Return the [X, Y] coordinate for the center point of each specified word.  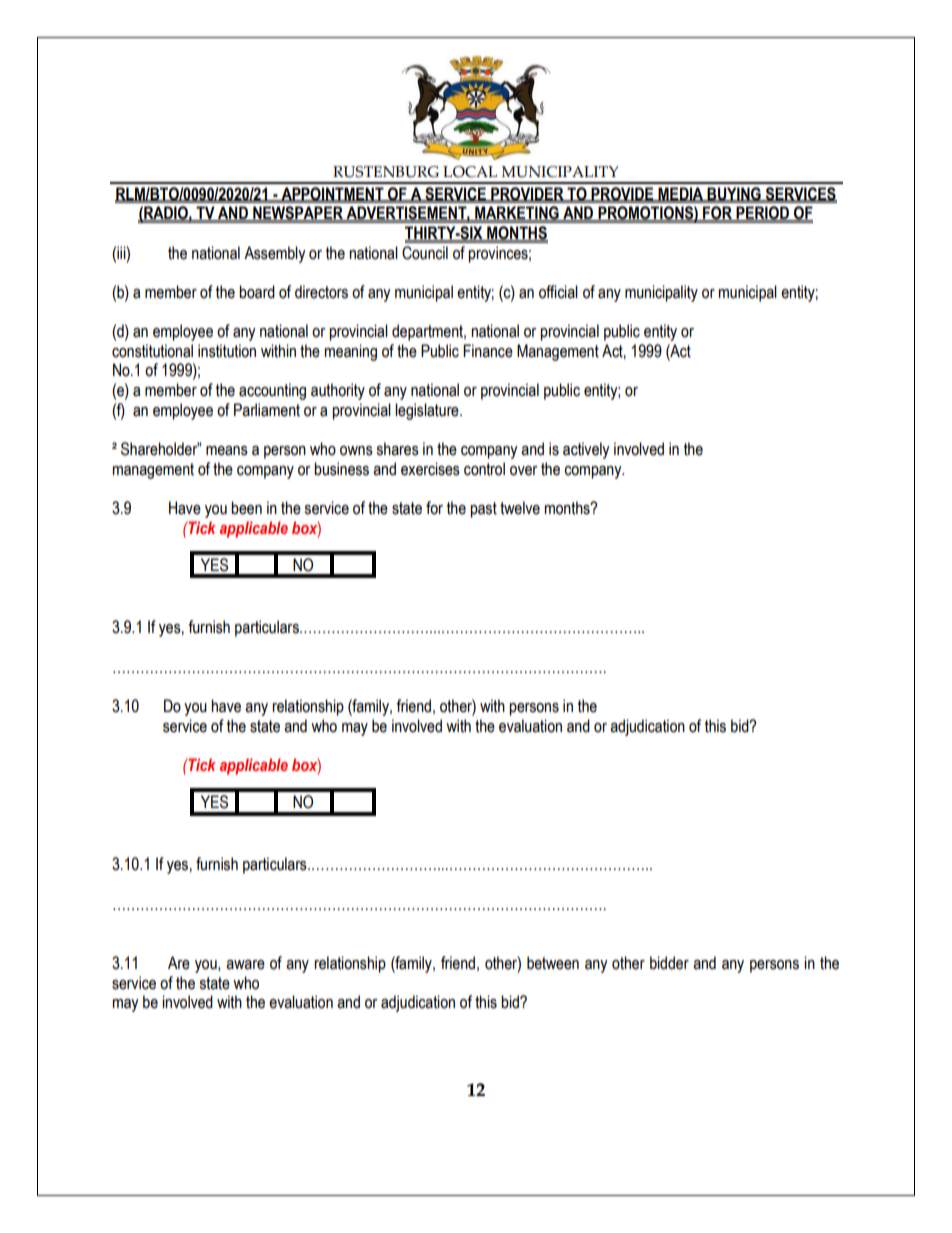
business [341, 469]
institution [227, 351]
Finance [488, 351]
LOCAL [470, 172]
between [553, 963]
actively [586, 450]
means [227, 451]
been [246, 508]
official [558, 292]
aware [245, 965]
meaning [350, 352]
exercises [430, 469]
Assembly [275, 254]
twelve [520, 508]
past [483, 510]
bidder [669, 963]
